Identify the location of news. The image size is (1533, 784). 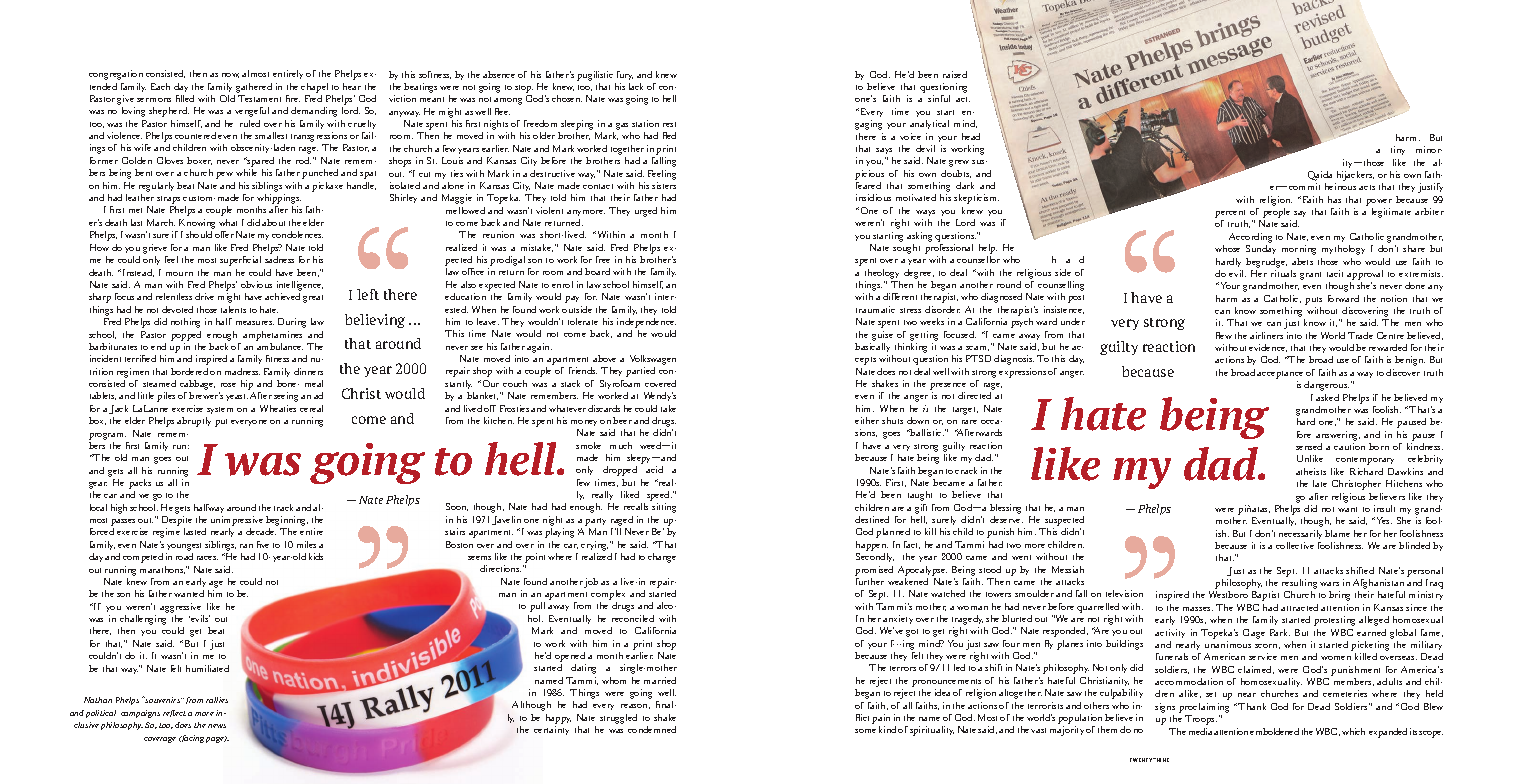
(217, 726).
